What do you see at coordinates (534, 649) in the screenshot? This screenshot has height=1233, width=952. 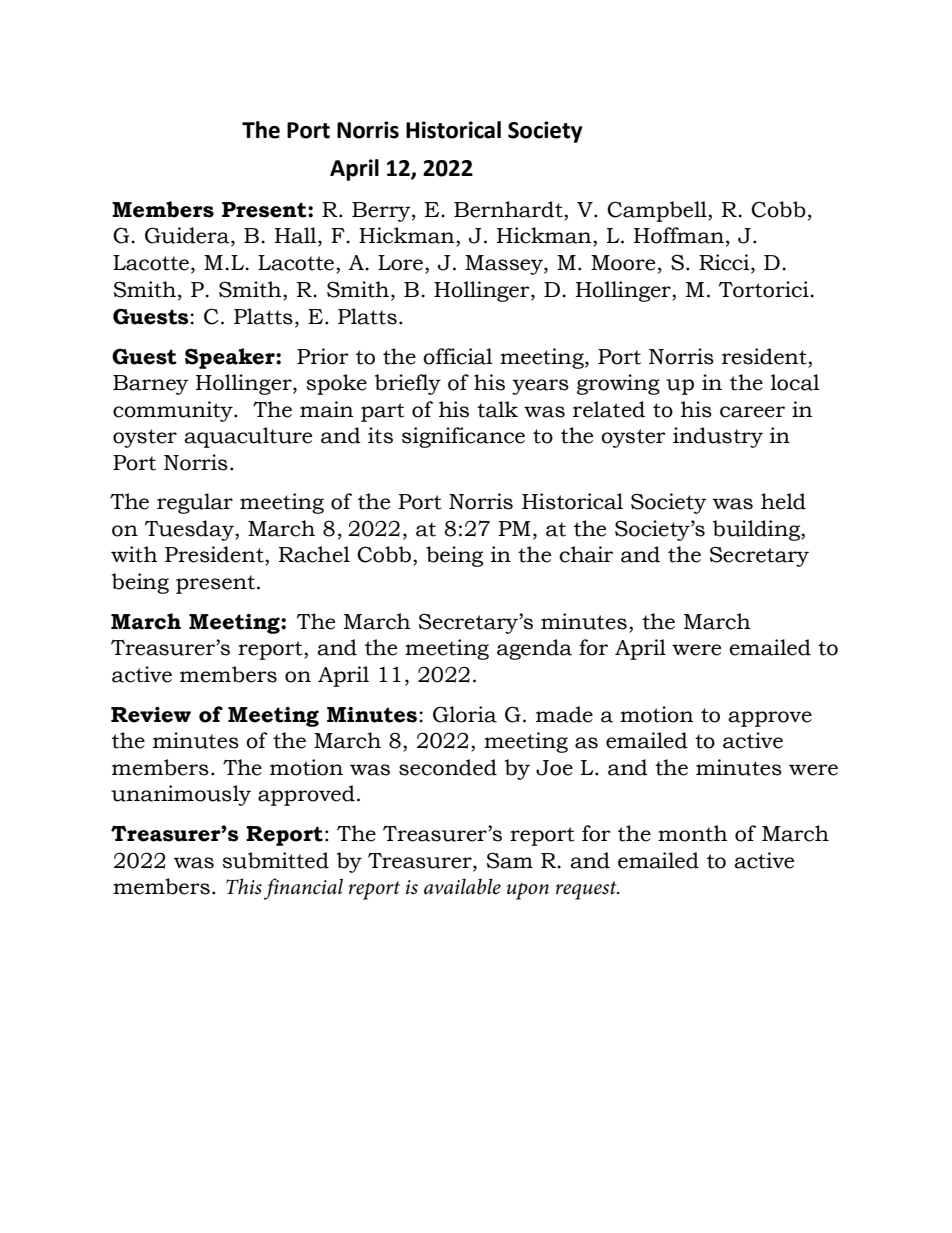 I see `agenda` at bounding box center [534, 649].
